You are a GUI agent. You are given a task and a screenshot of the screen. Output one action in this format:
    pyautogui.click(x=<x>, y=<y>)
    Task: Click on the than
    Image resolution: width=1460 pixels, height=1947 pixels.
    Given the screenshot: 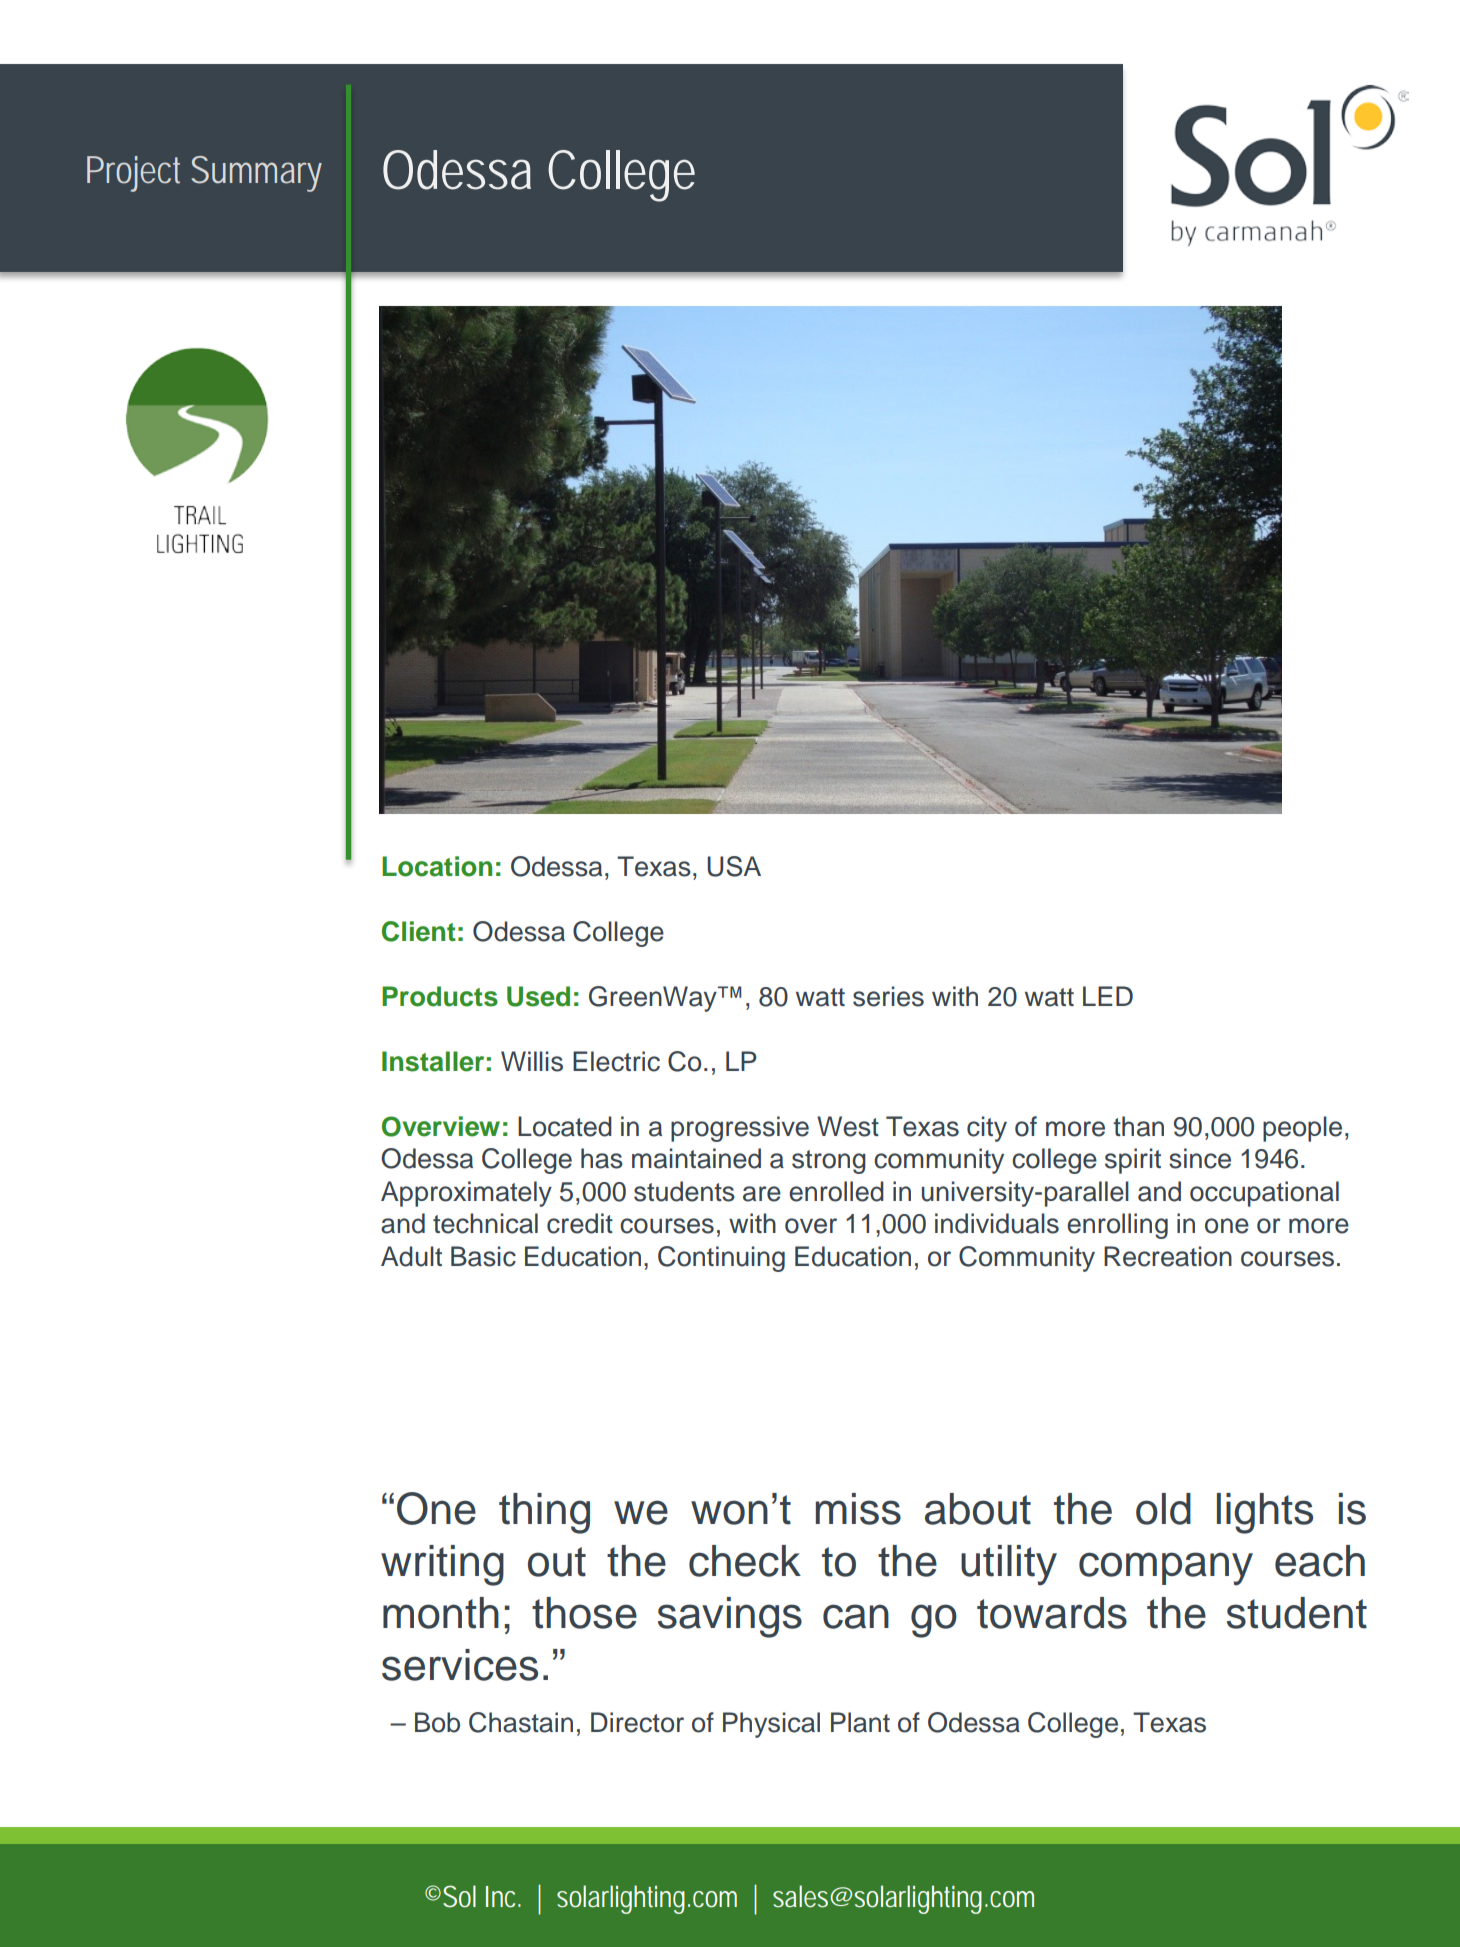 What is the action you would take?
    pyautogui.click(x=1138, y=1126)
